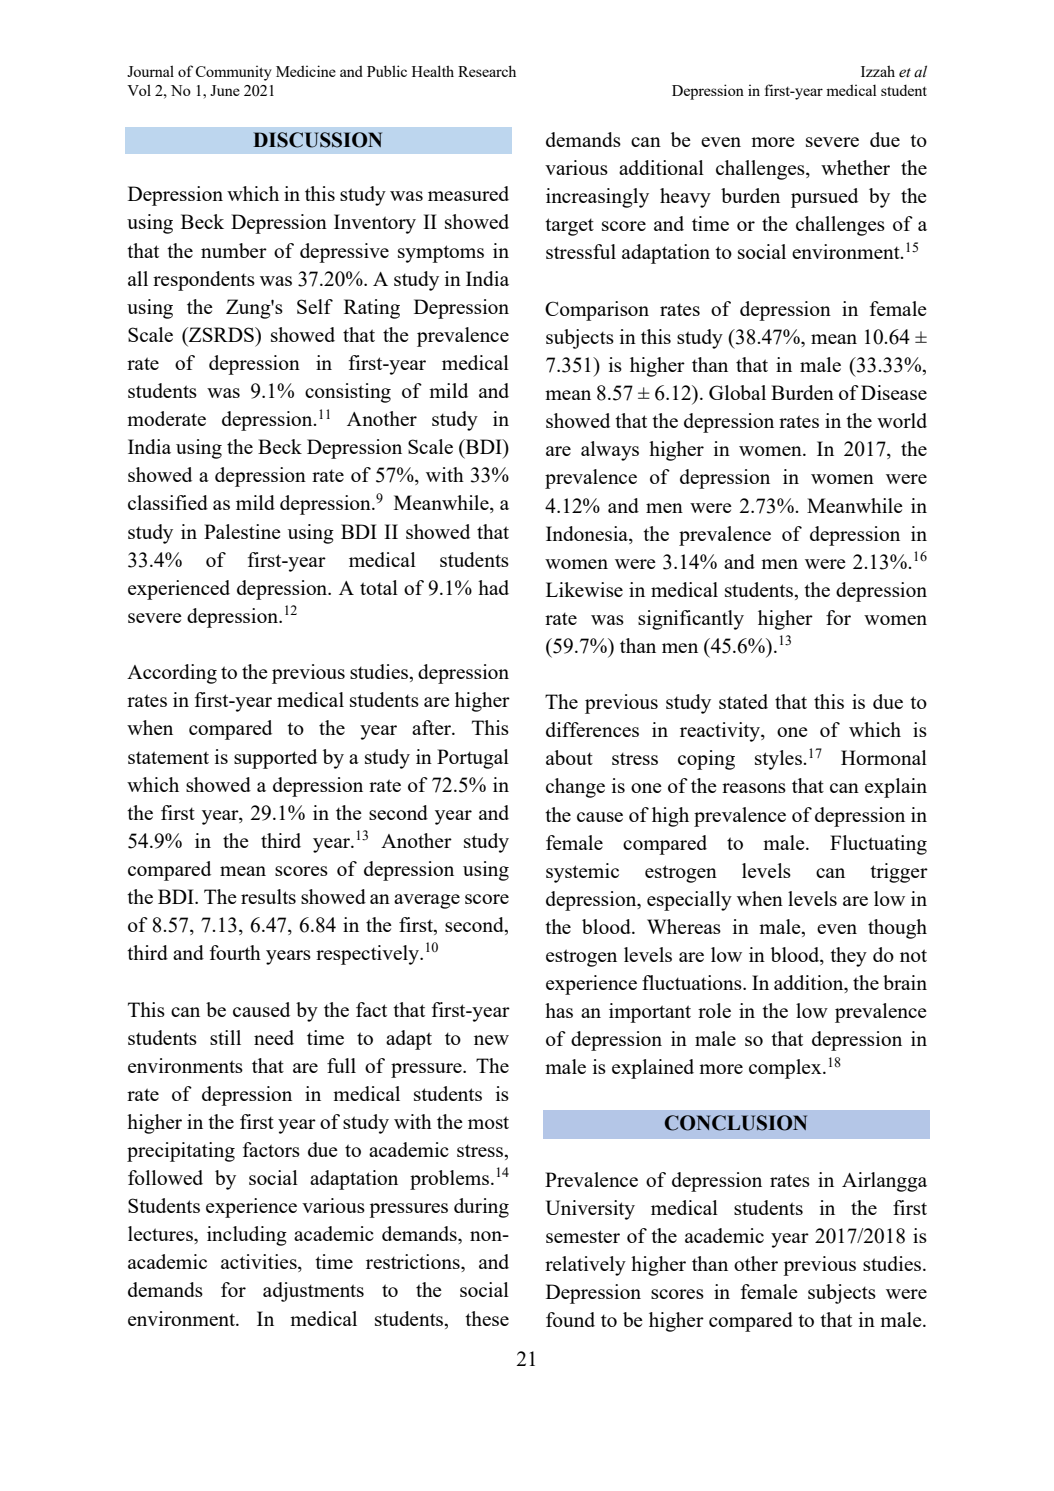 Image resolution: width=1054 pixels, height=1491 pixels. I want to click on Research, so click(487, 71).
